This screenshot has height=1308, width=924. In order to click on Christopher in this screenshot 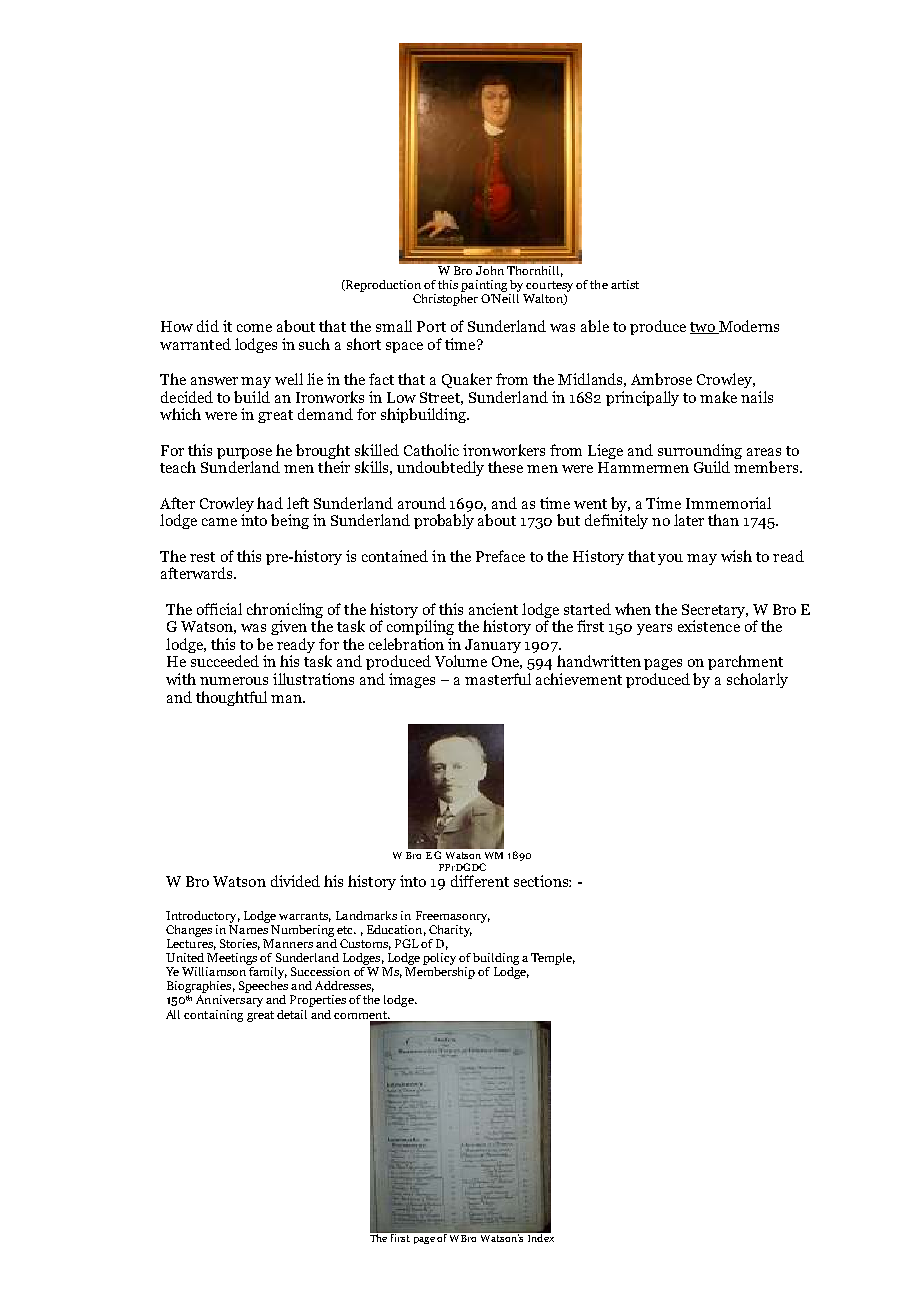, I will do `click(445, 298)`.
